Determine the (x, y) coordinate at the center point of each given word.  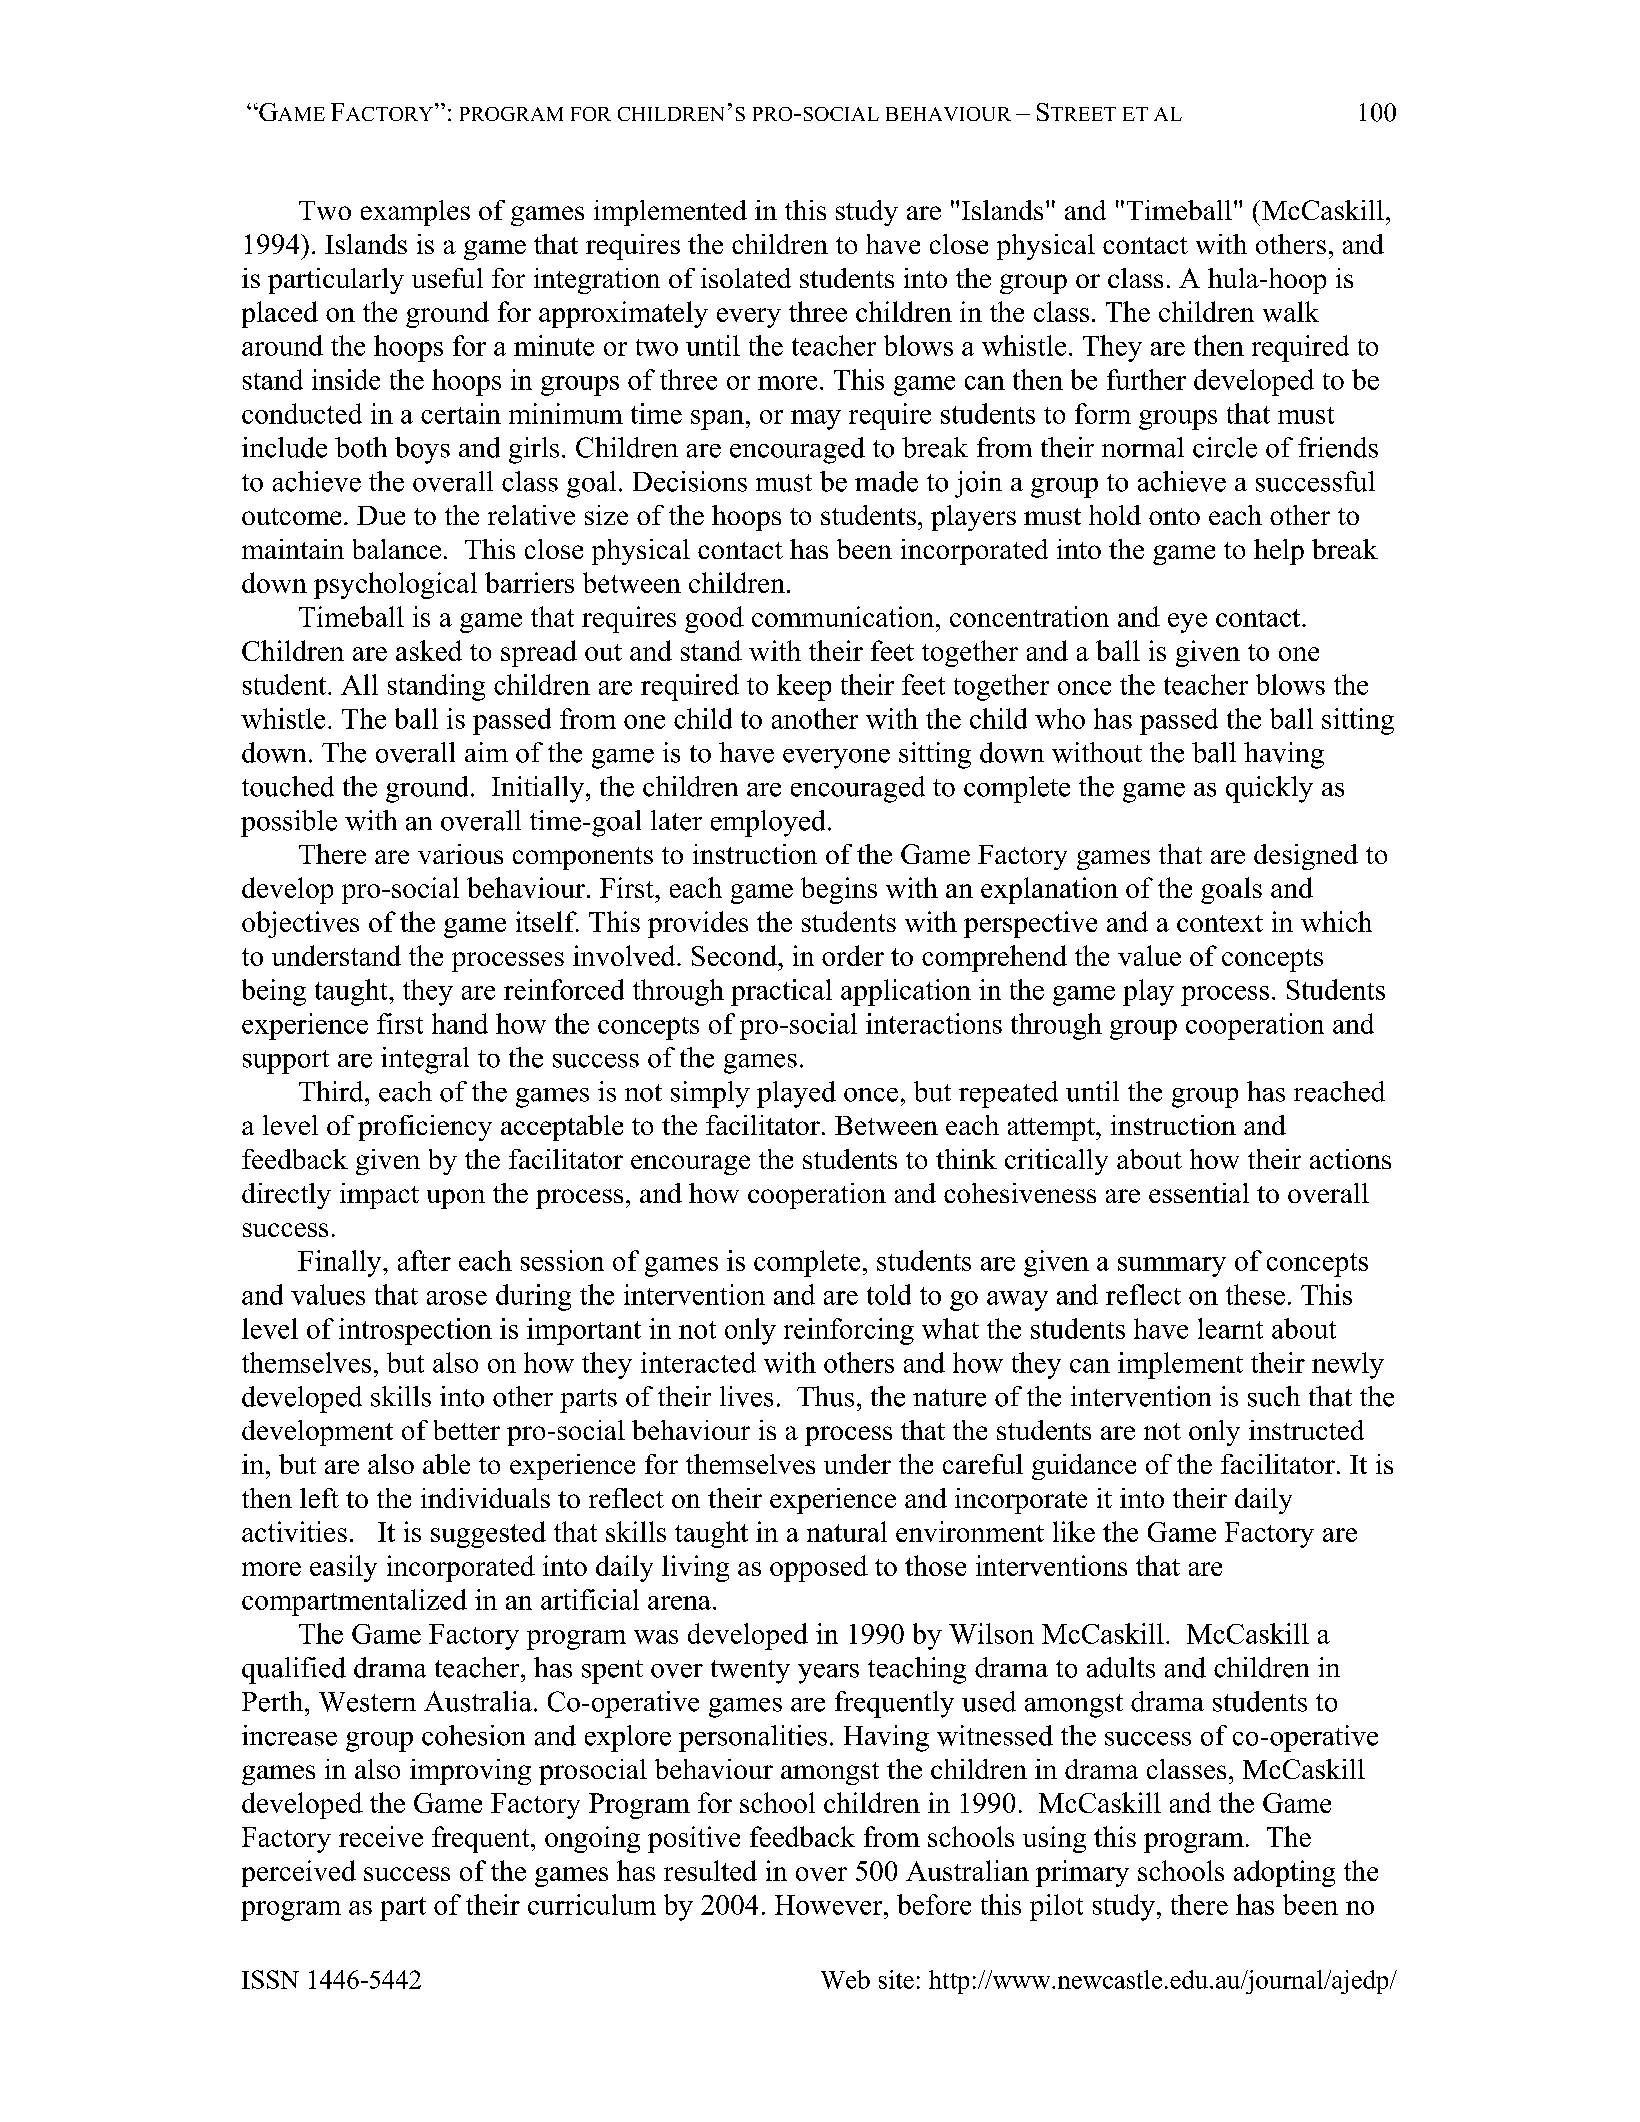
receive (381, 1836)
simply (710, 1094)
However (830, 1905)
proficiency (425, 1128)
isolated (746, 278)
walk (1291, 311)
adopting (1284, 1873)
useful (447, 278)
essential (1199, 1193)
